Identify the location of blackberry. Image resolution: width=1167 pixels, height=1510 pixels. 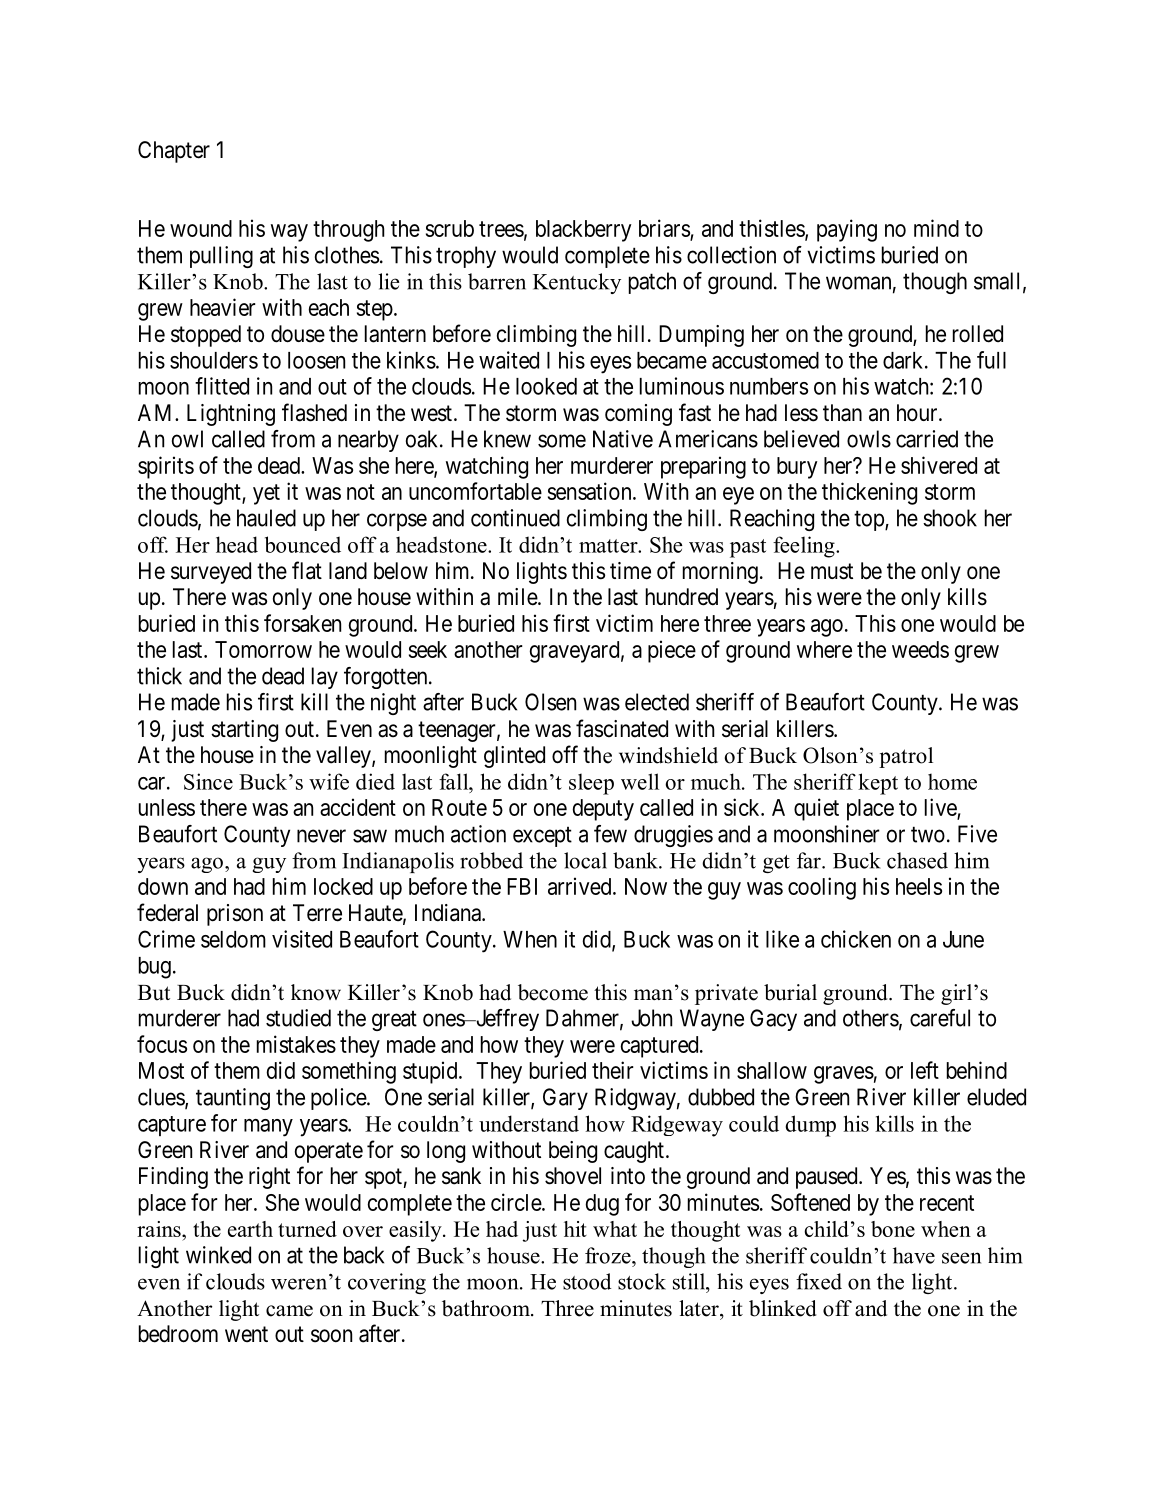
(584, 231).
